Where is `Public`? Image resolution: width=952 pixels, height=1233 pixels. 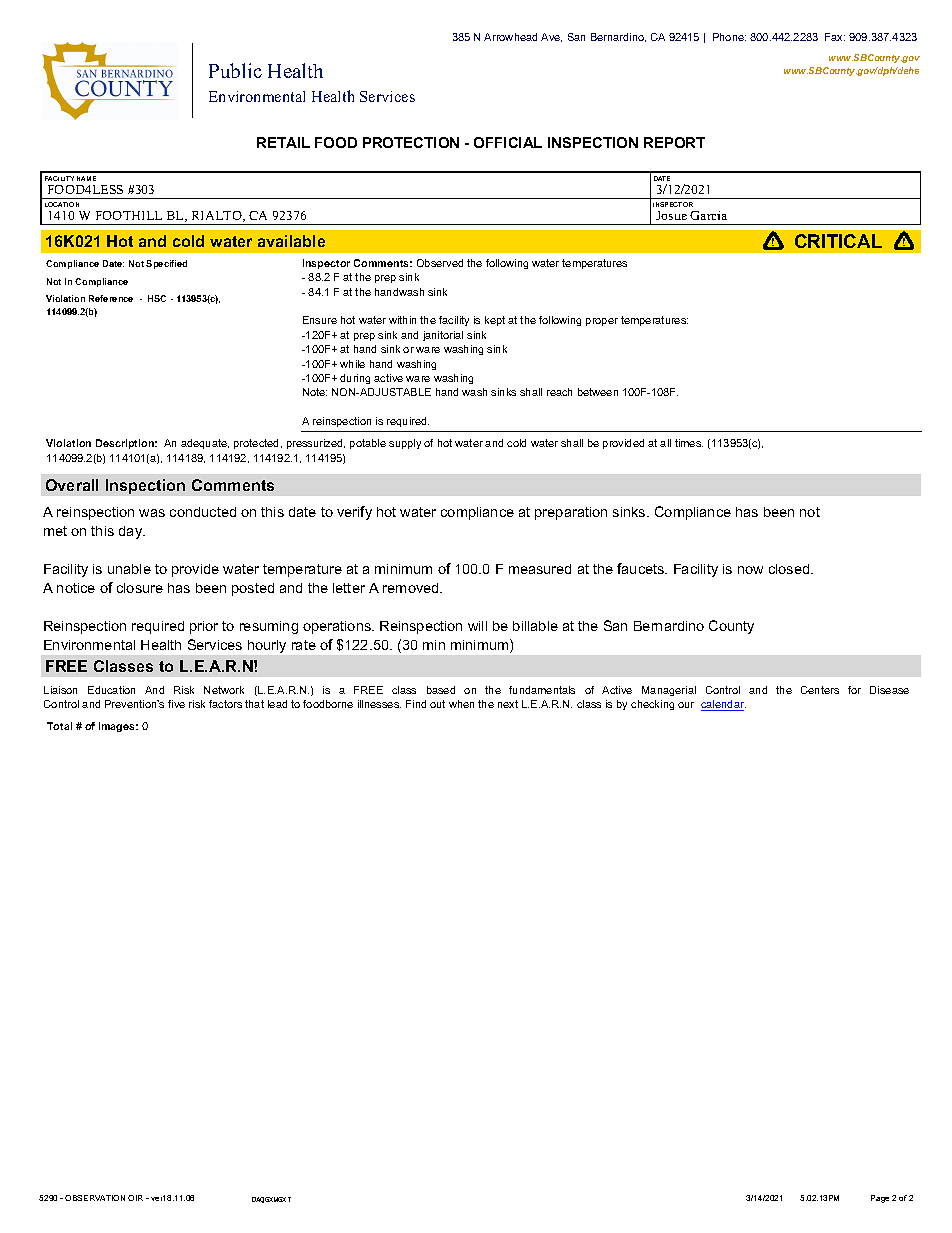 Public is located at coordinates (235, 70).
